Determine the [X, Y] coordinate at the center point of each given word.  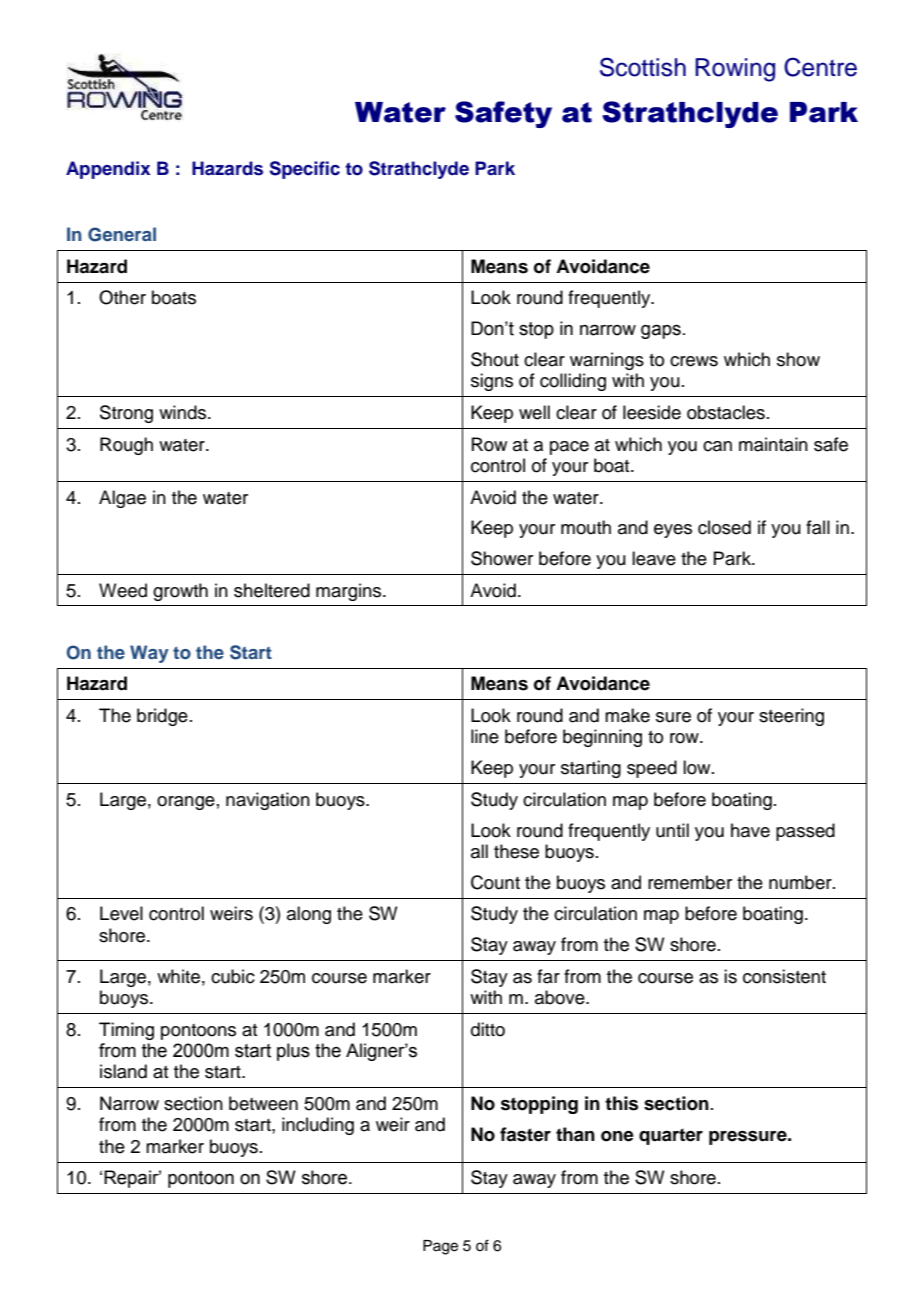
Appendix [108, 170]
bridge [162, 717]
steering [791, 717]
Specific [305, 170]
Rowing [735, 70]
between [263, 1103]
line [485, 736]
